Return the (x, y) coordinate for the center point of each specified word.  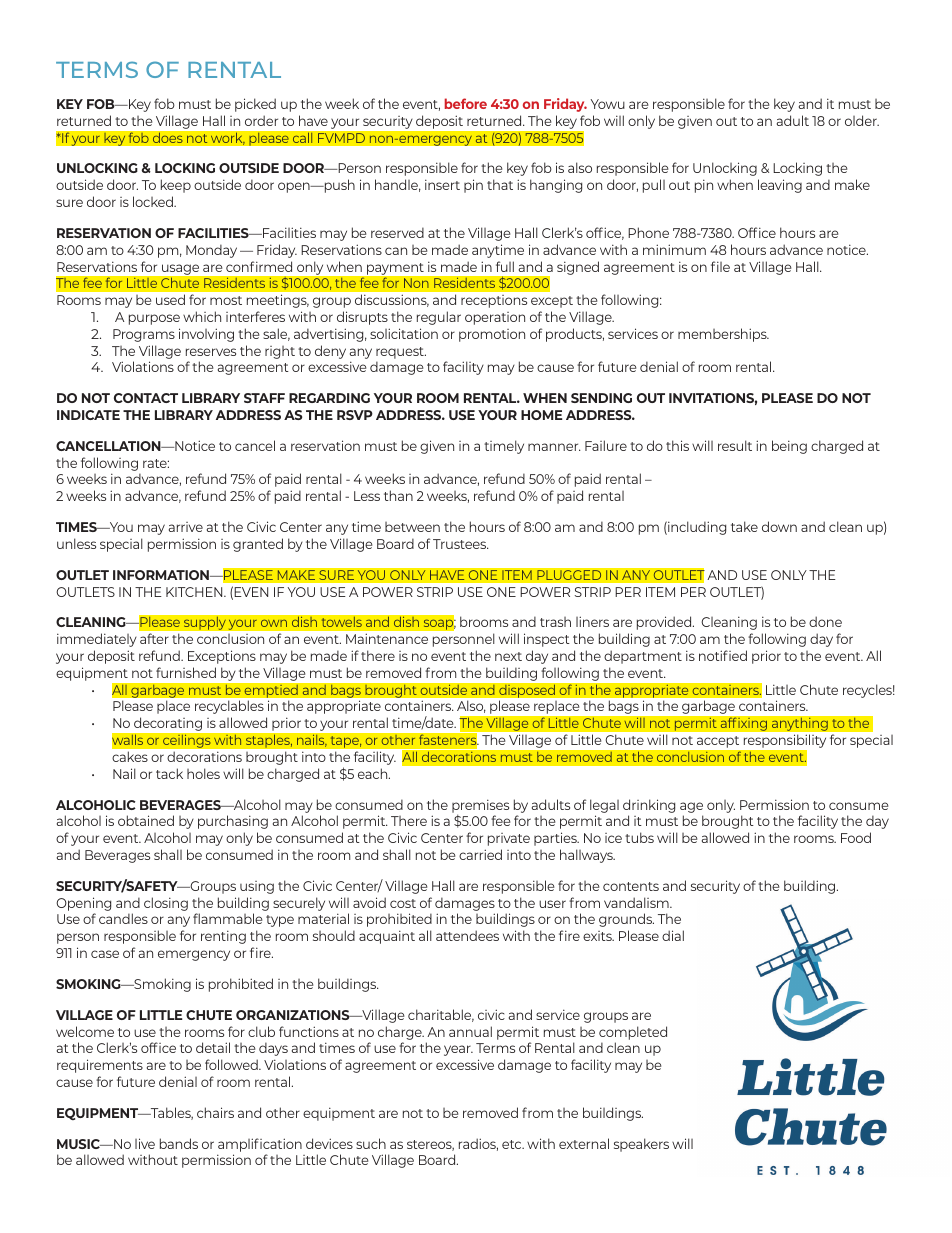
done (825, 621)
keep (176, 186)
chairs (215, 1112)
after (154, 638)
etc (513, 1144)
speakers (641, 1145)
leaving (780, 186)
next (508, 656)
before (466, 103)
